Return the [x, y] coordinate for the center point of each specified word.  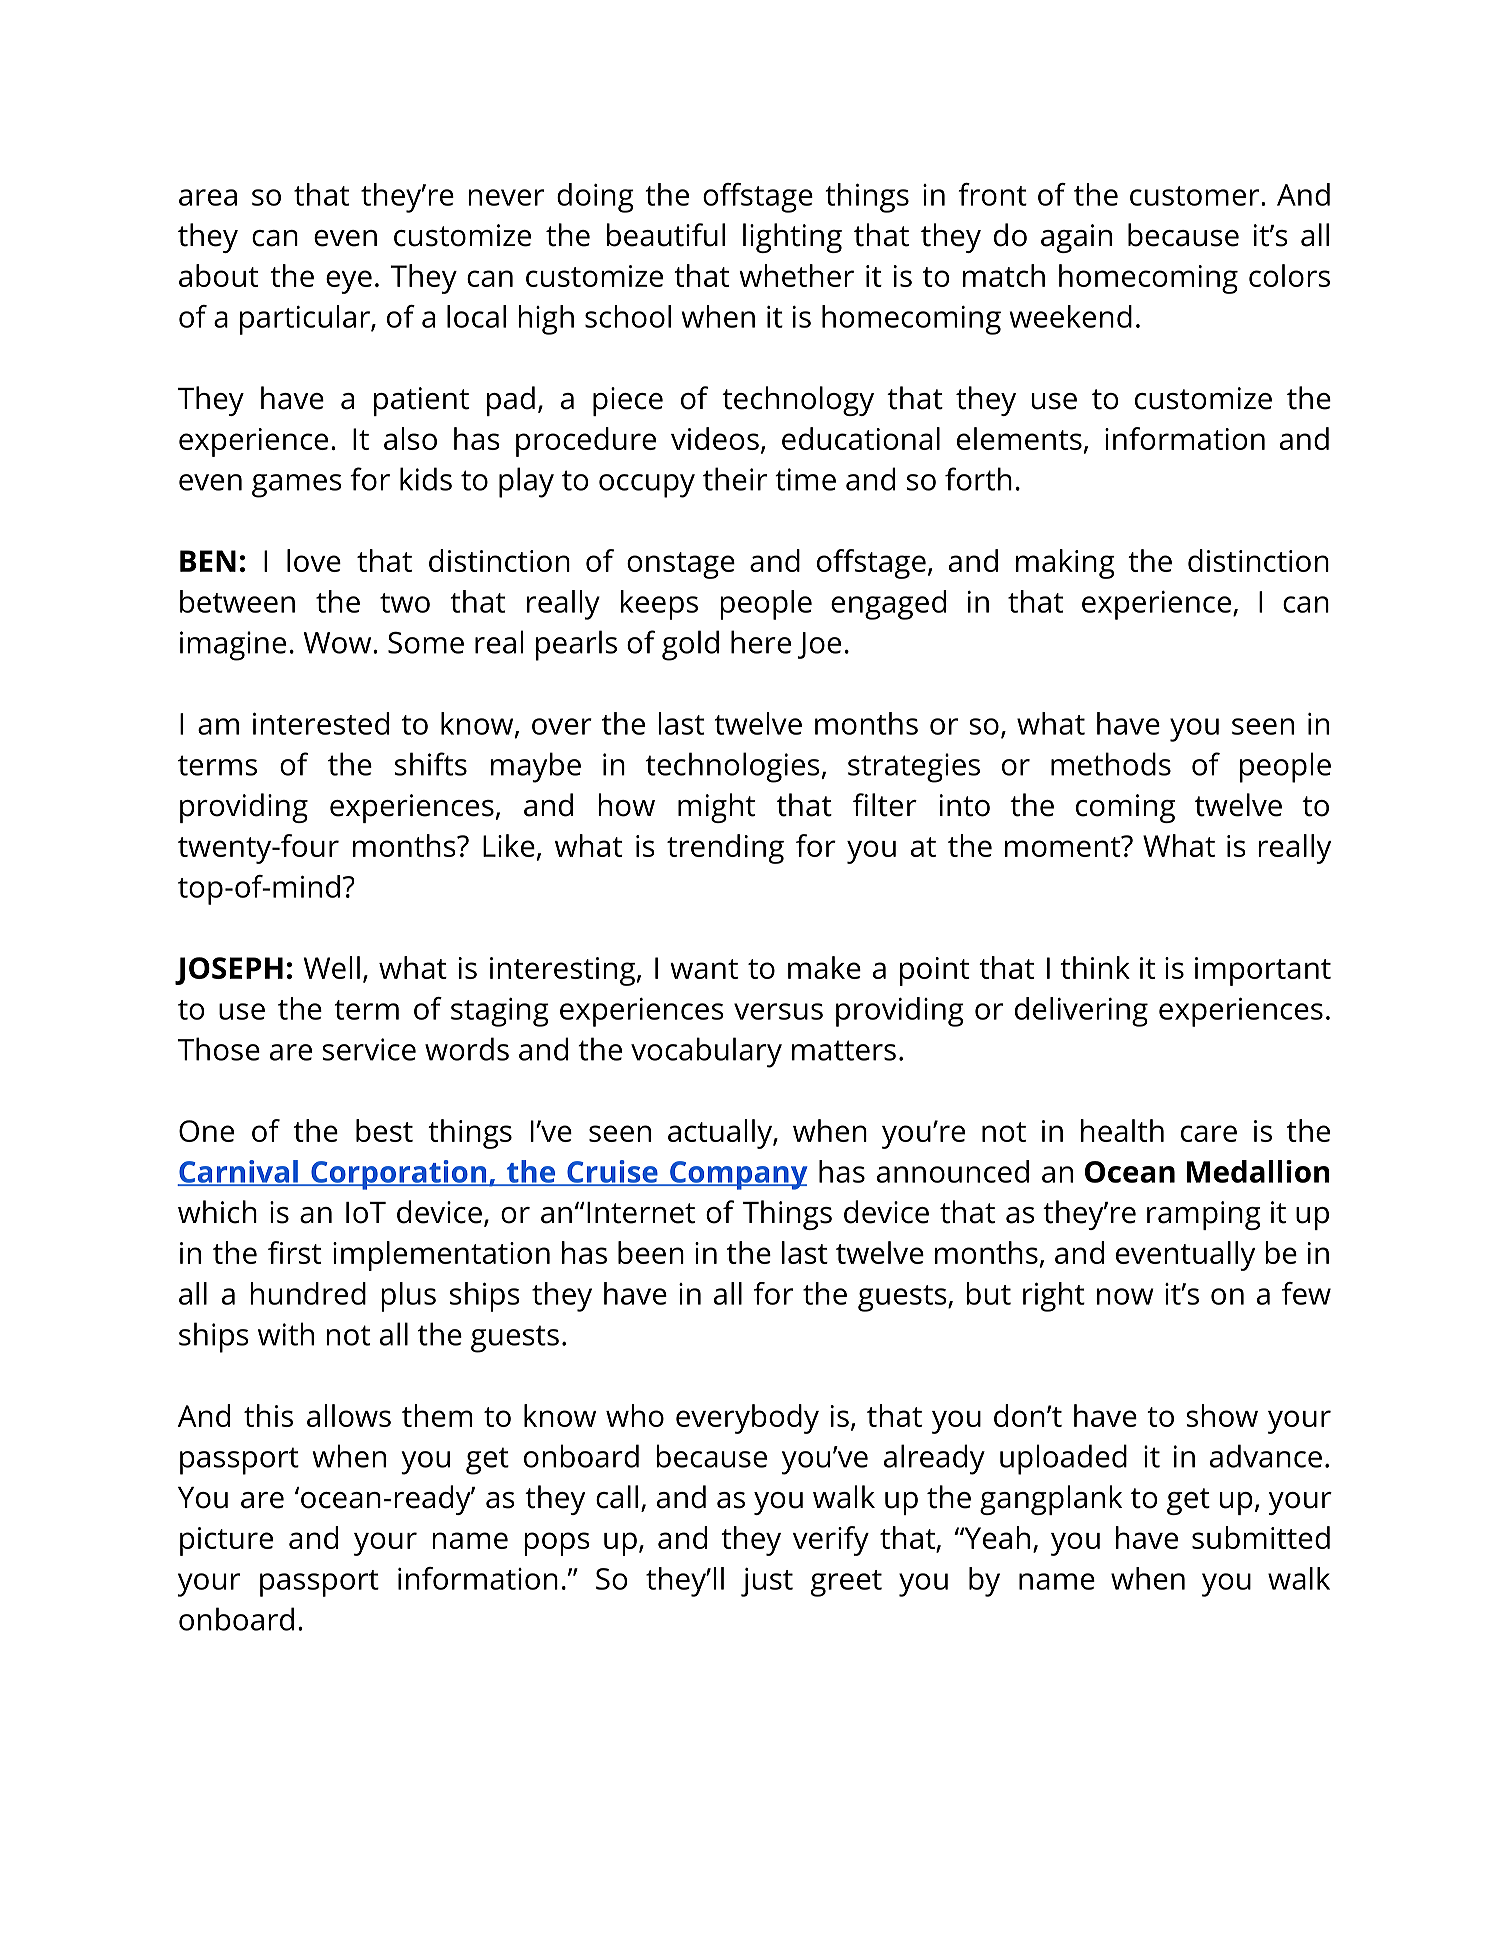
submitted [1261, 1537]
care [1209, 1133]
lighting [792, 238]
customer [1196, 196]
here [761, 642]
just [767, 1582]
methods [1111, 764]
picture [226, 1541]
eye [349, 282]
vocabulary [706, 1052]
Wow [338, 643]
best [384, 1130]
